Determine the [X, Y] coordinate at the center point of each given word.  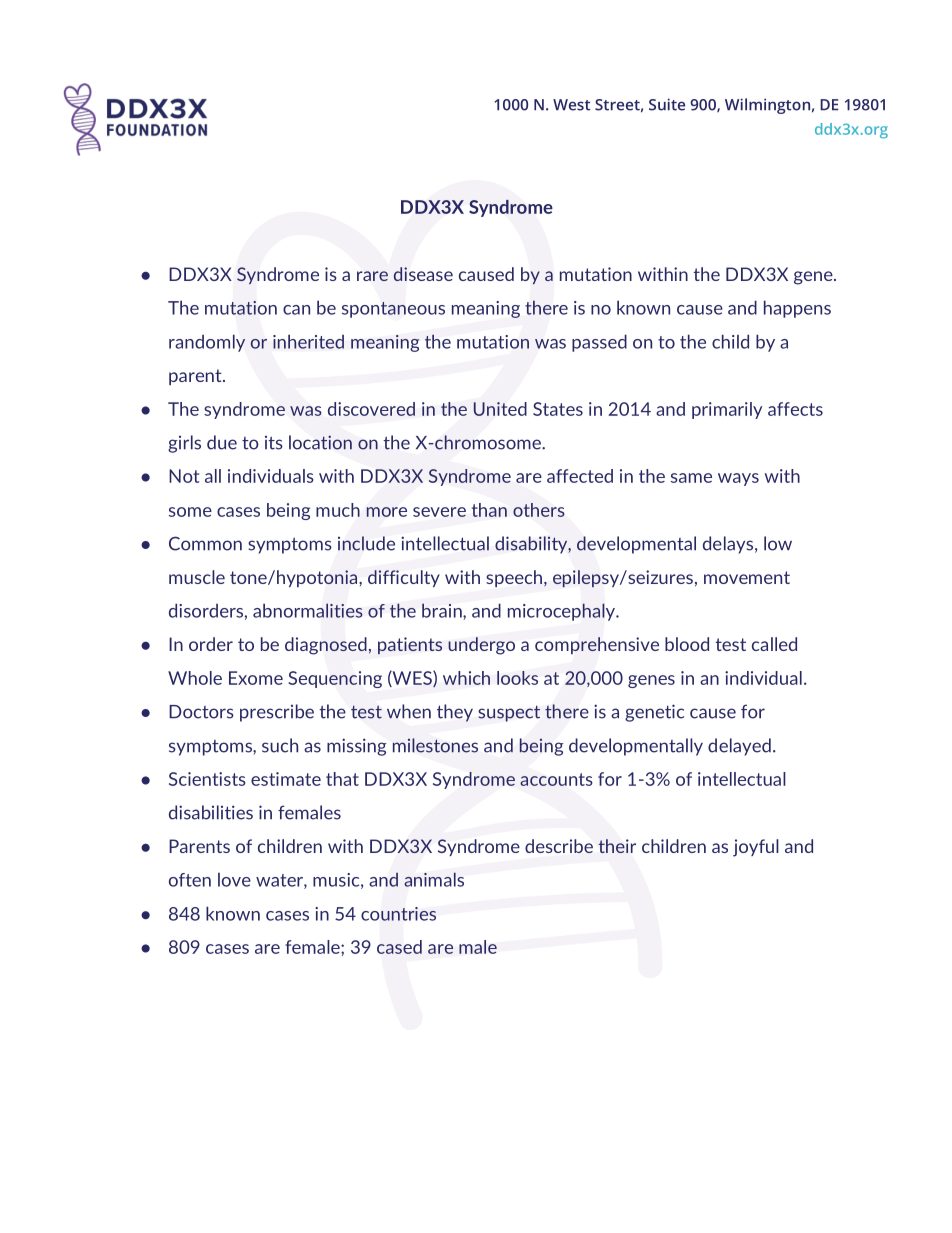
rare [372, 276]
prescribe [277, 713]
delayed [739, 747]
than [489, 510]
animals [434, 879]
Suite [667, 104]
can [296, 310]
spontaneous [393, 310]
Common [205, 543]
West [571, 105]
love [234, 880]
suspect [509, 714]
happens [797, 309]
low [778, 543]
